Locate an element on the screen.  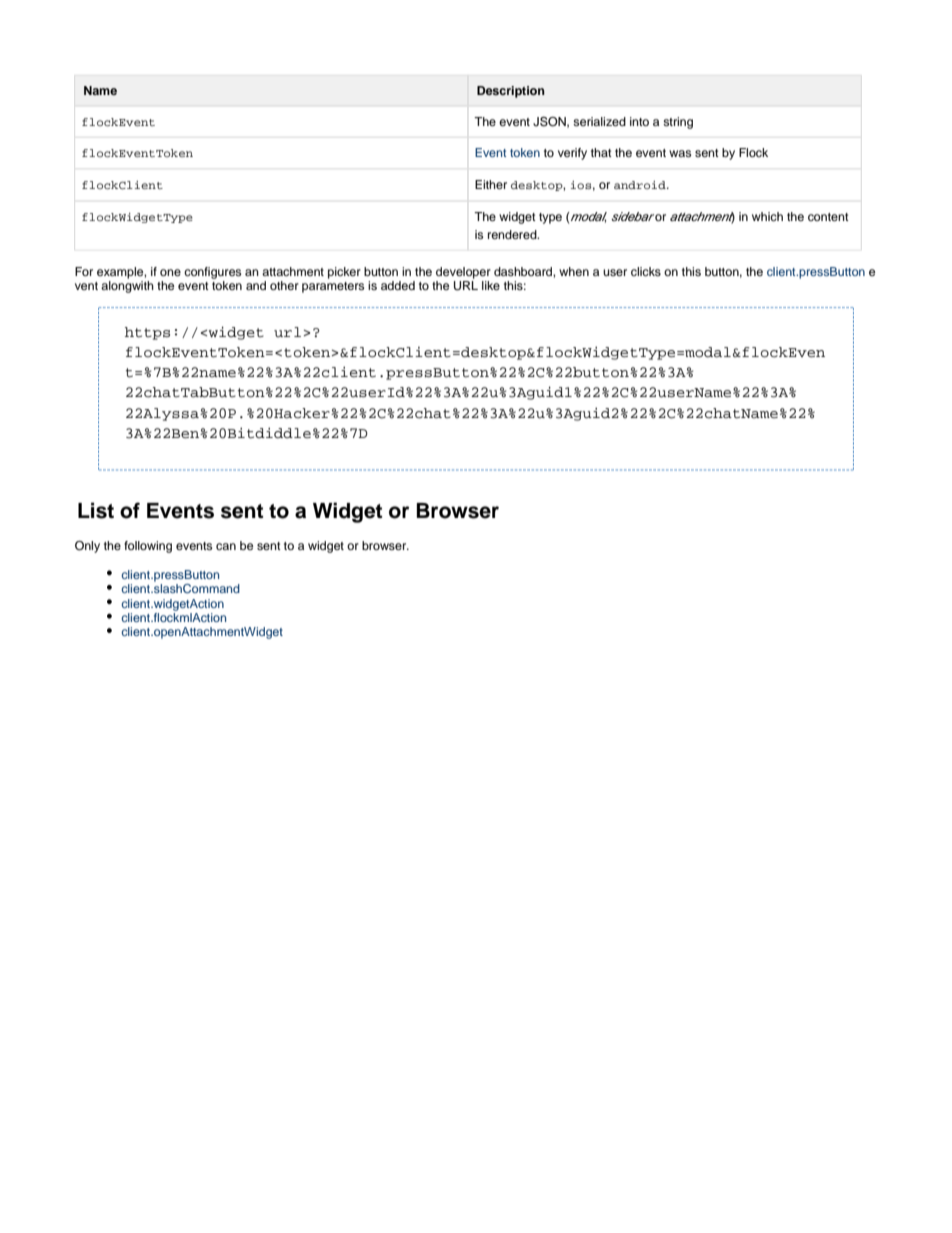
rendered is located at coordinates (513, 234).
